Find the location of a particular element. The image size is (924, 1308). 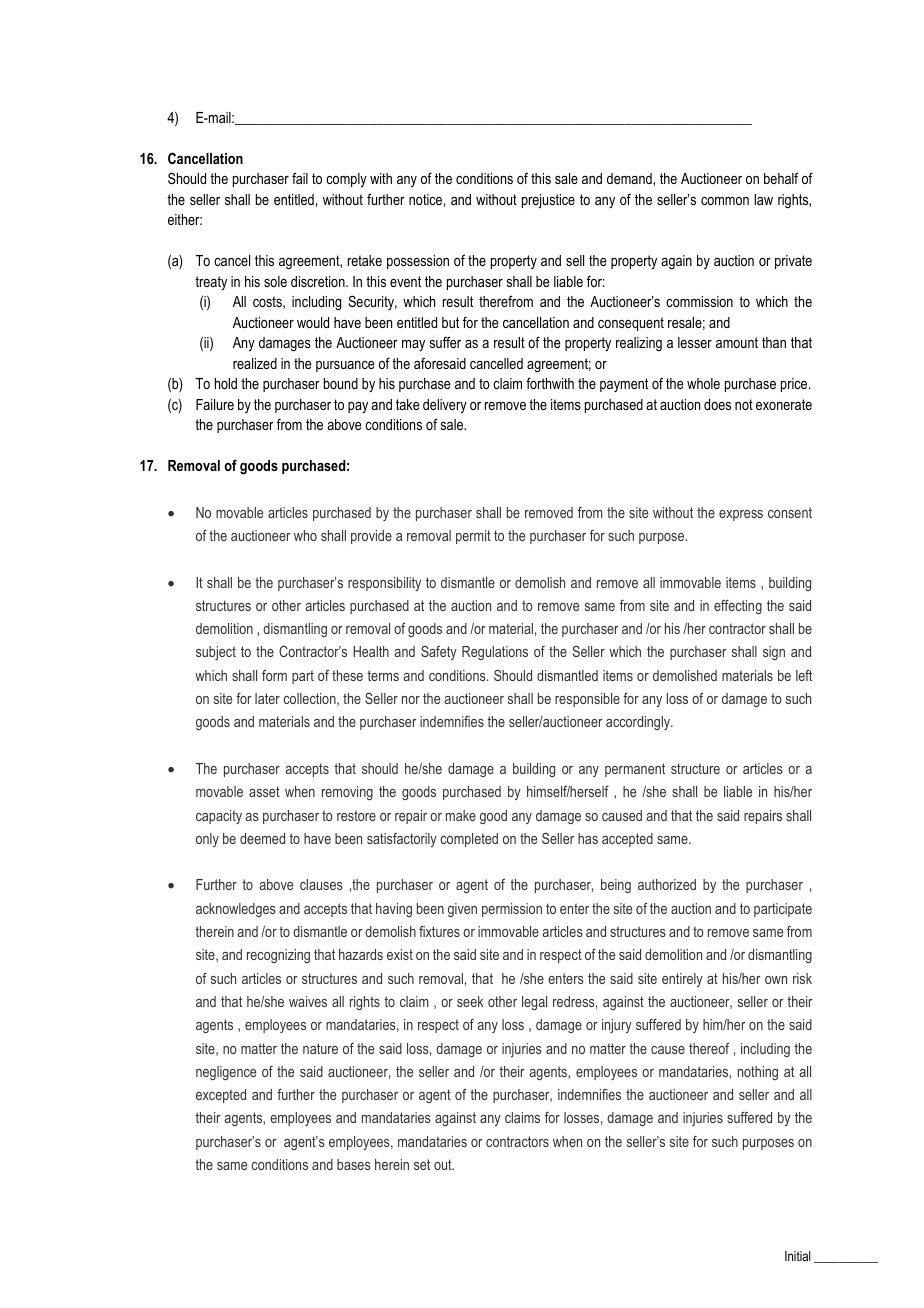

express is located at coordinates (741, 515).
